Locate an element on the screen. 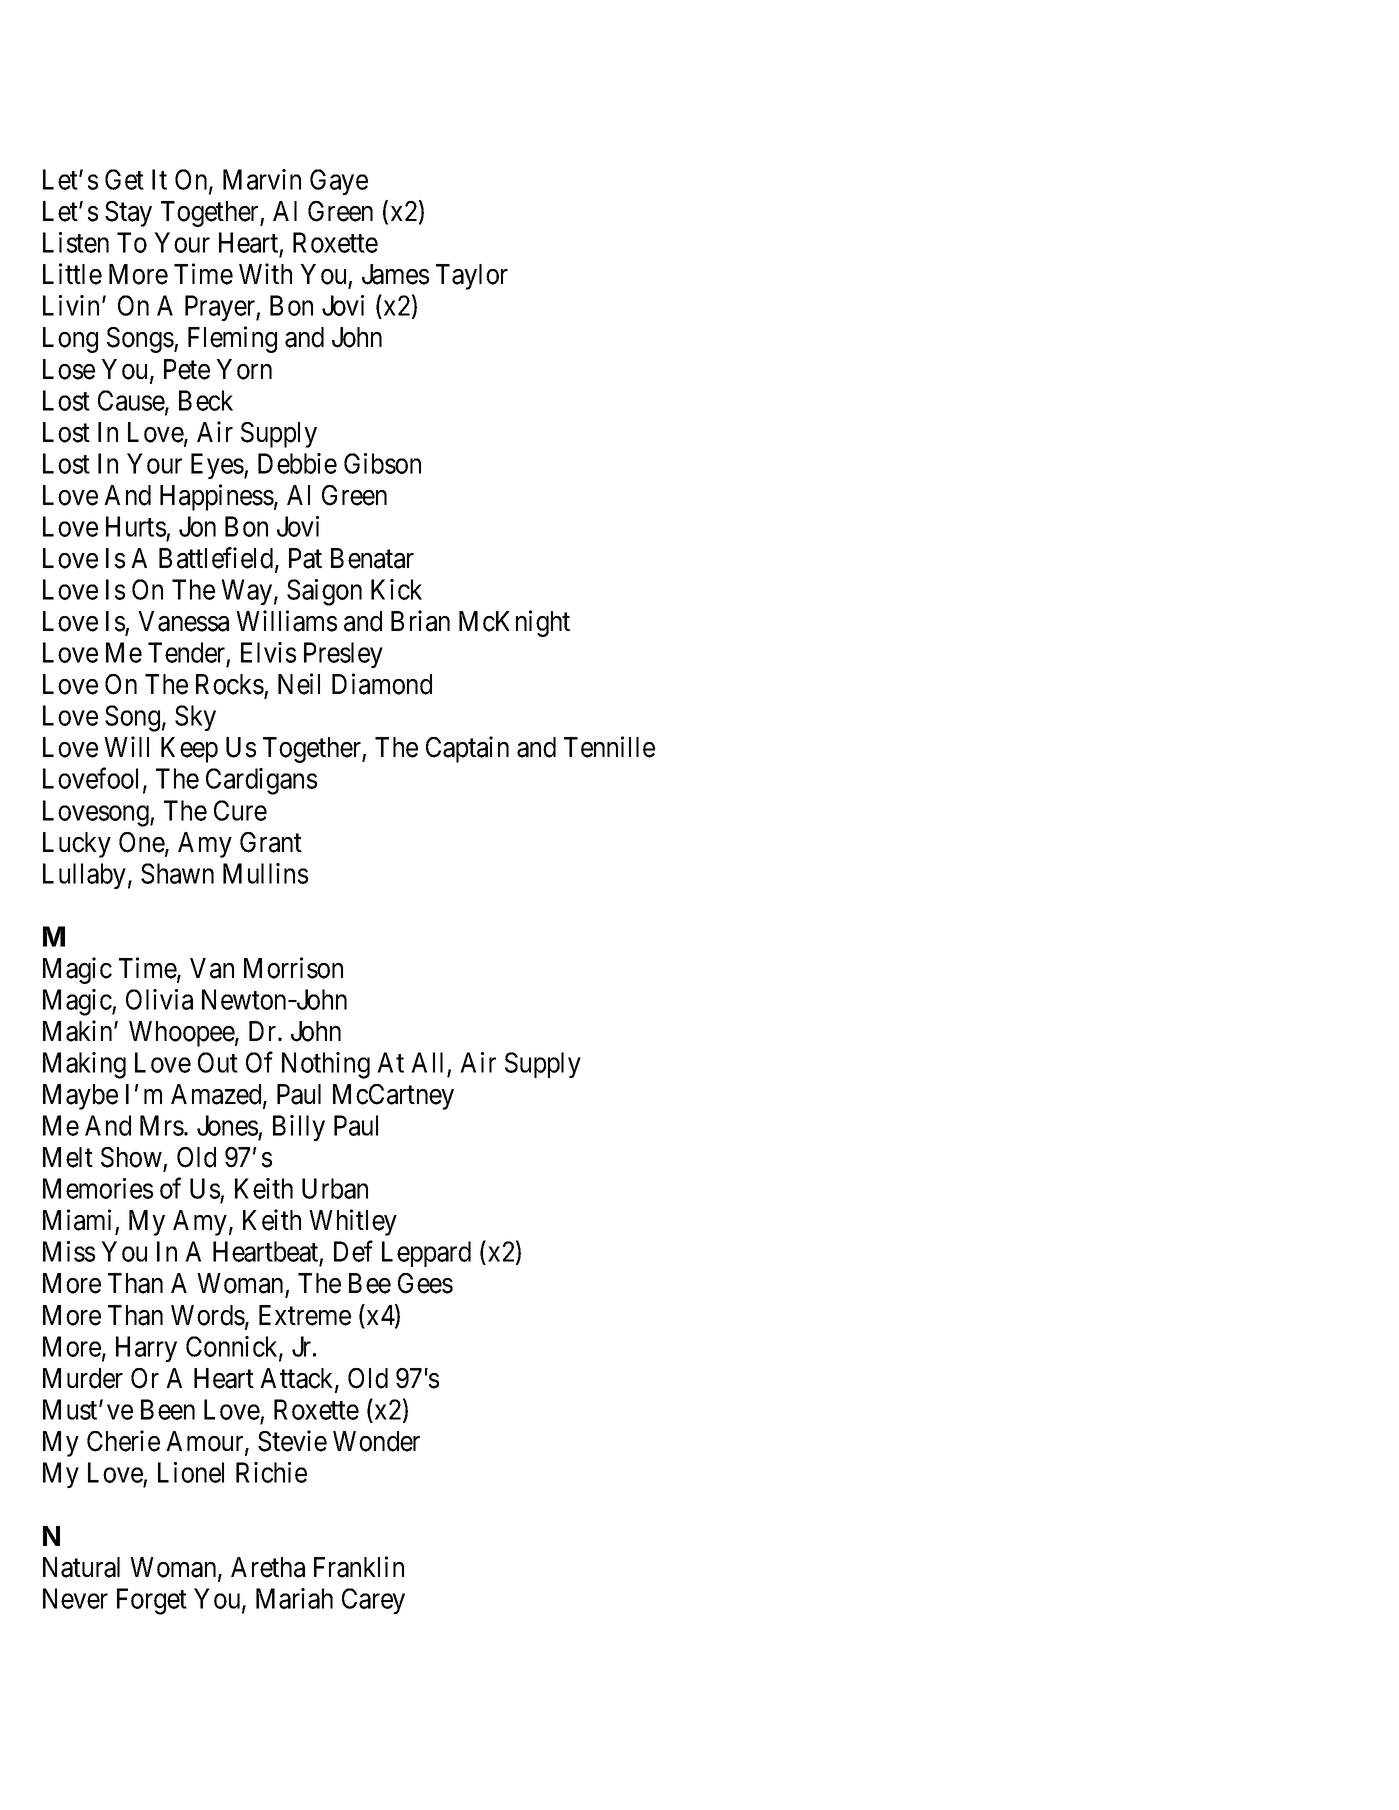 The image size is (1399, 1810). Natural is located at coordinates (81, 1567).
